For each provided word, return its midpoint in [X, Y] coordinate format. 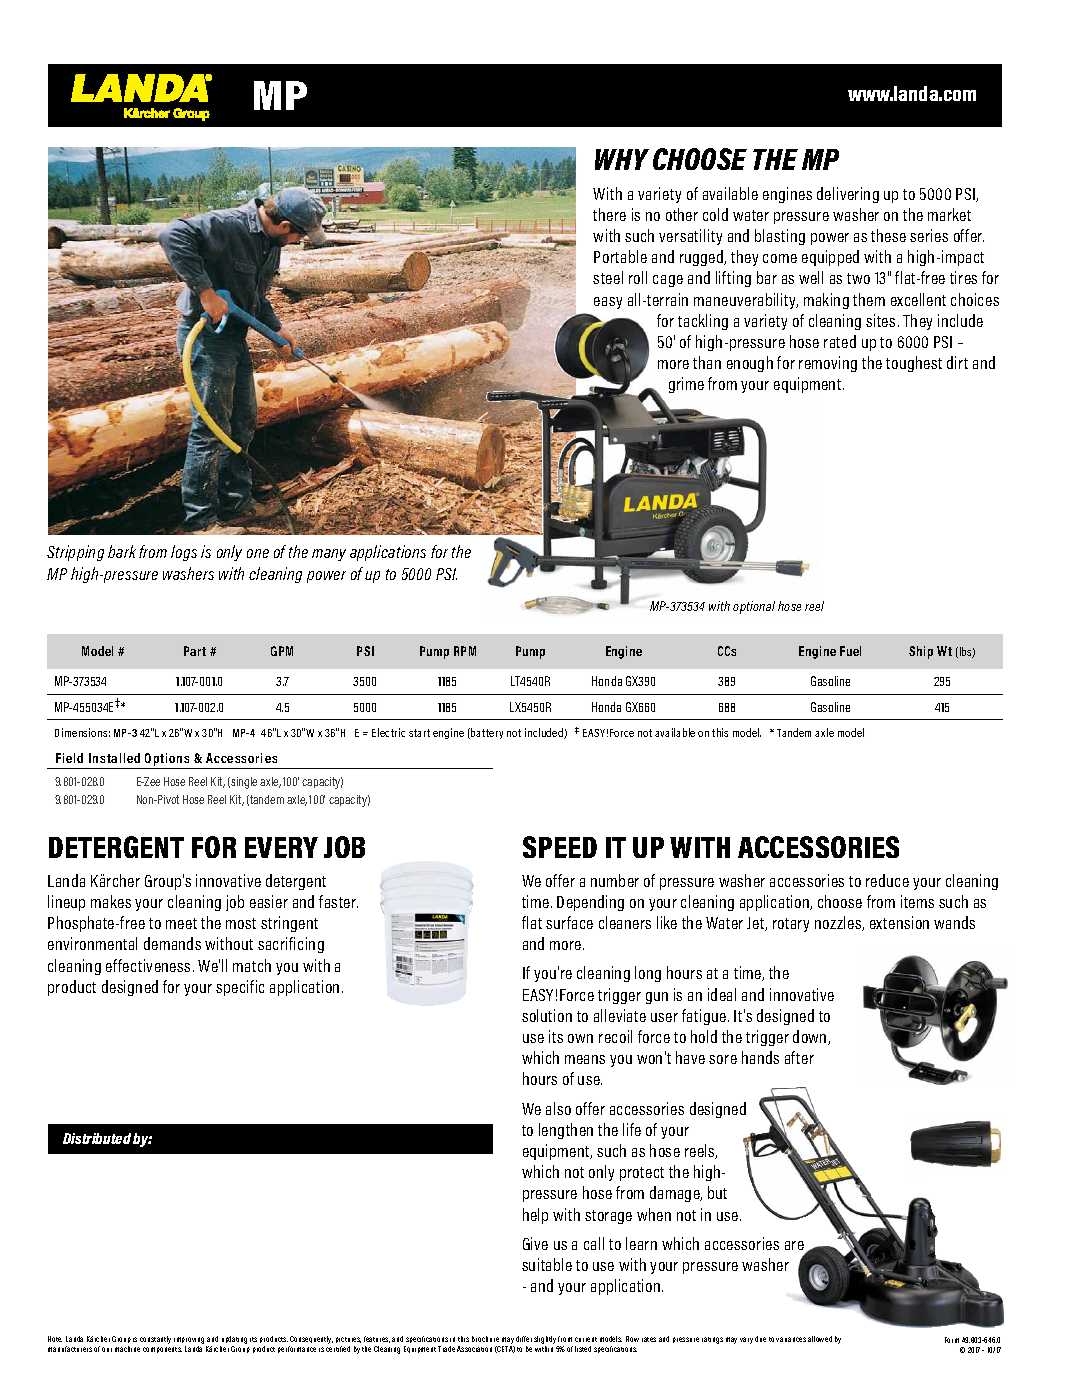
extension [899, 922]
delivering [848, 195]
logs [184, 553]
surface [569, 922]
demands [172, 943]
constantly [155, 1340]
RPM [465, 651]
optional [754, 607]
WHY [622, 159]
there [609, 214]
